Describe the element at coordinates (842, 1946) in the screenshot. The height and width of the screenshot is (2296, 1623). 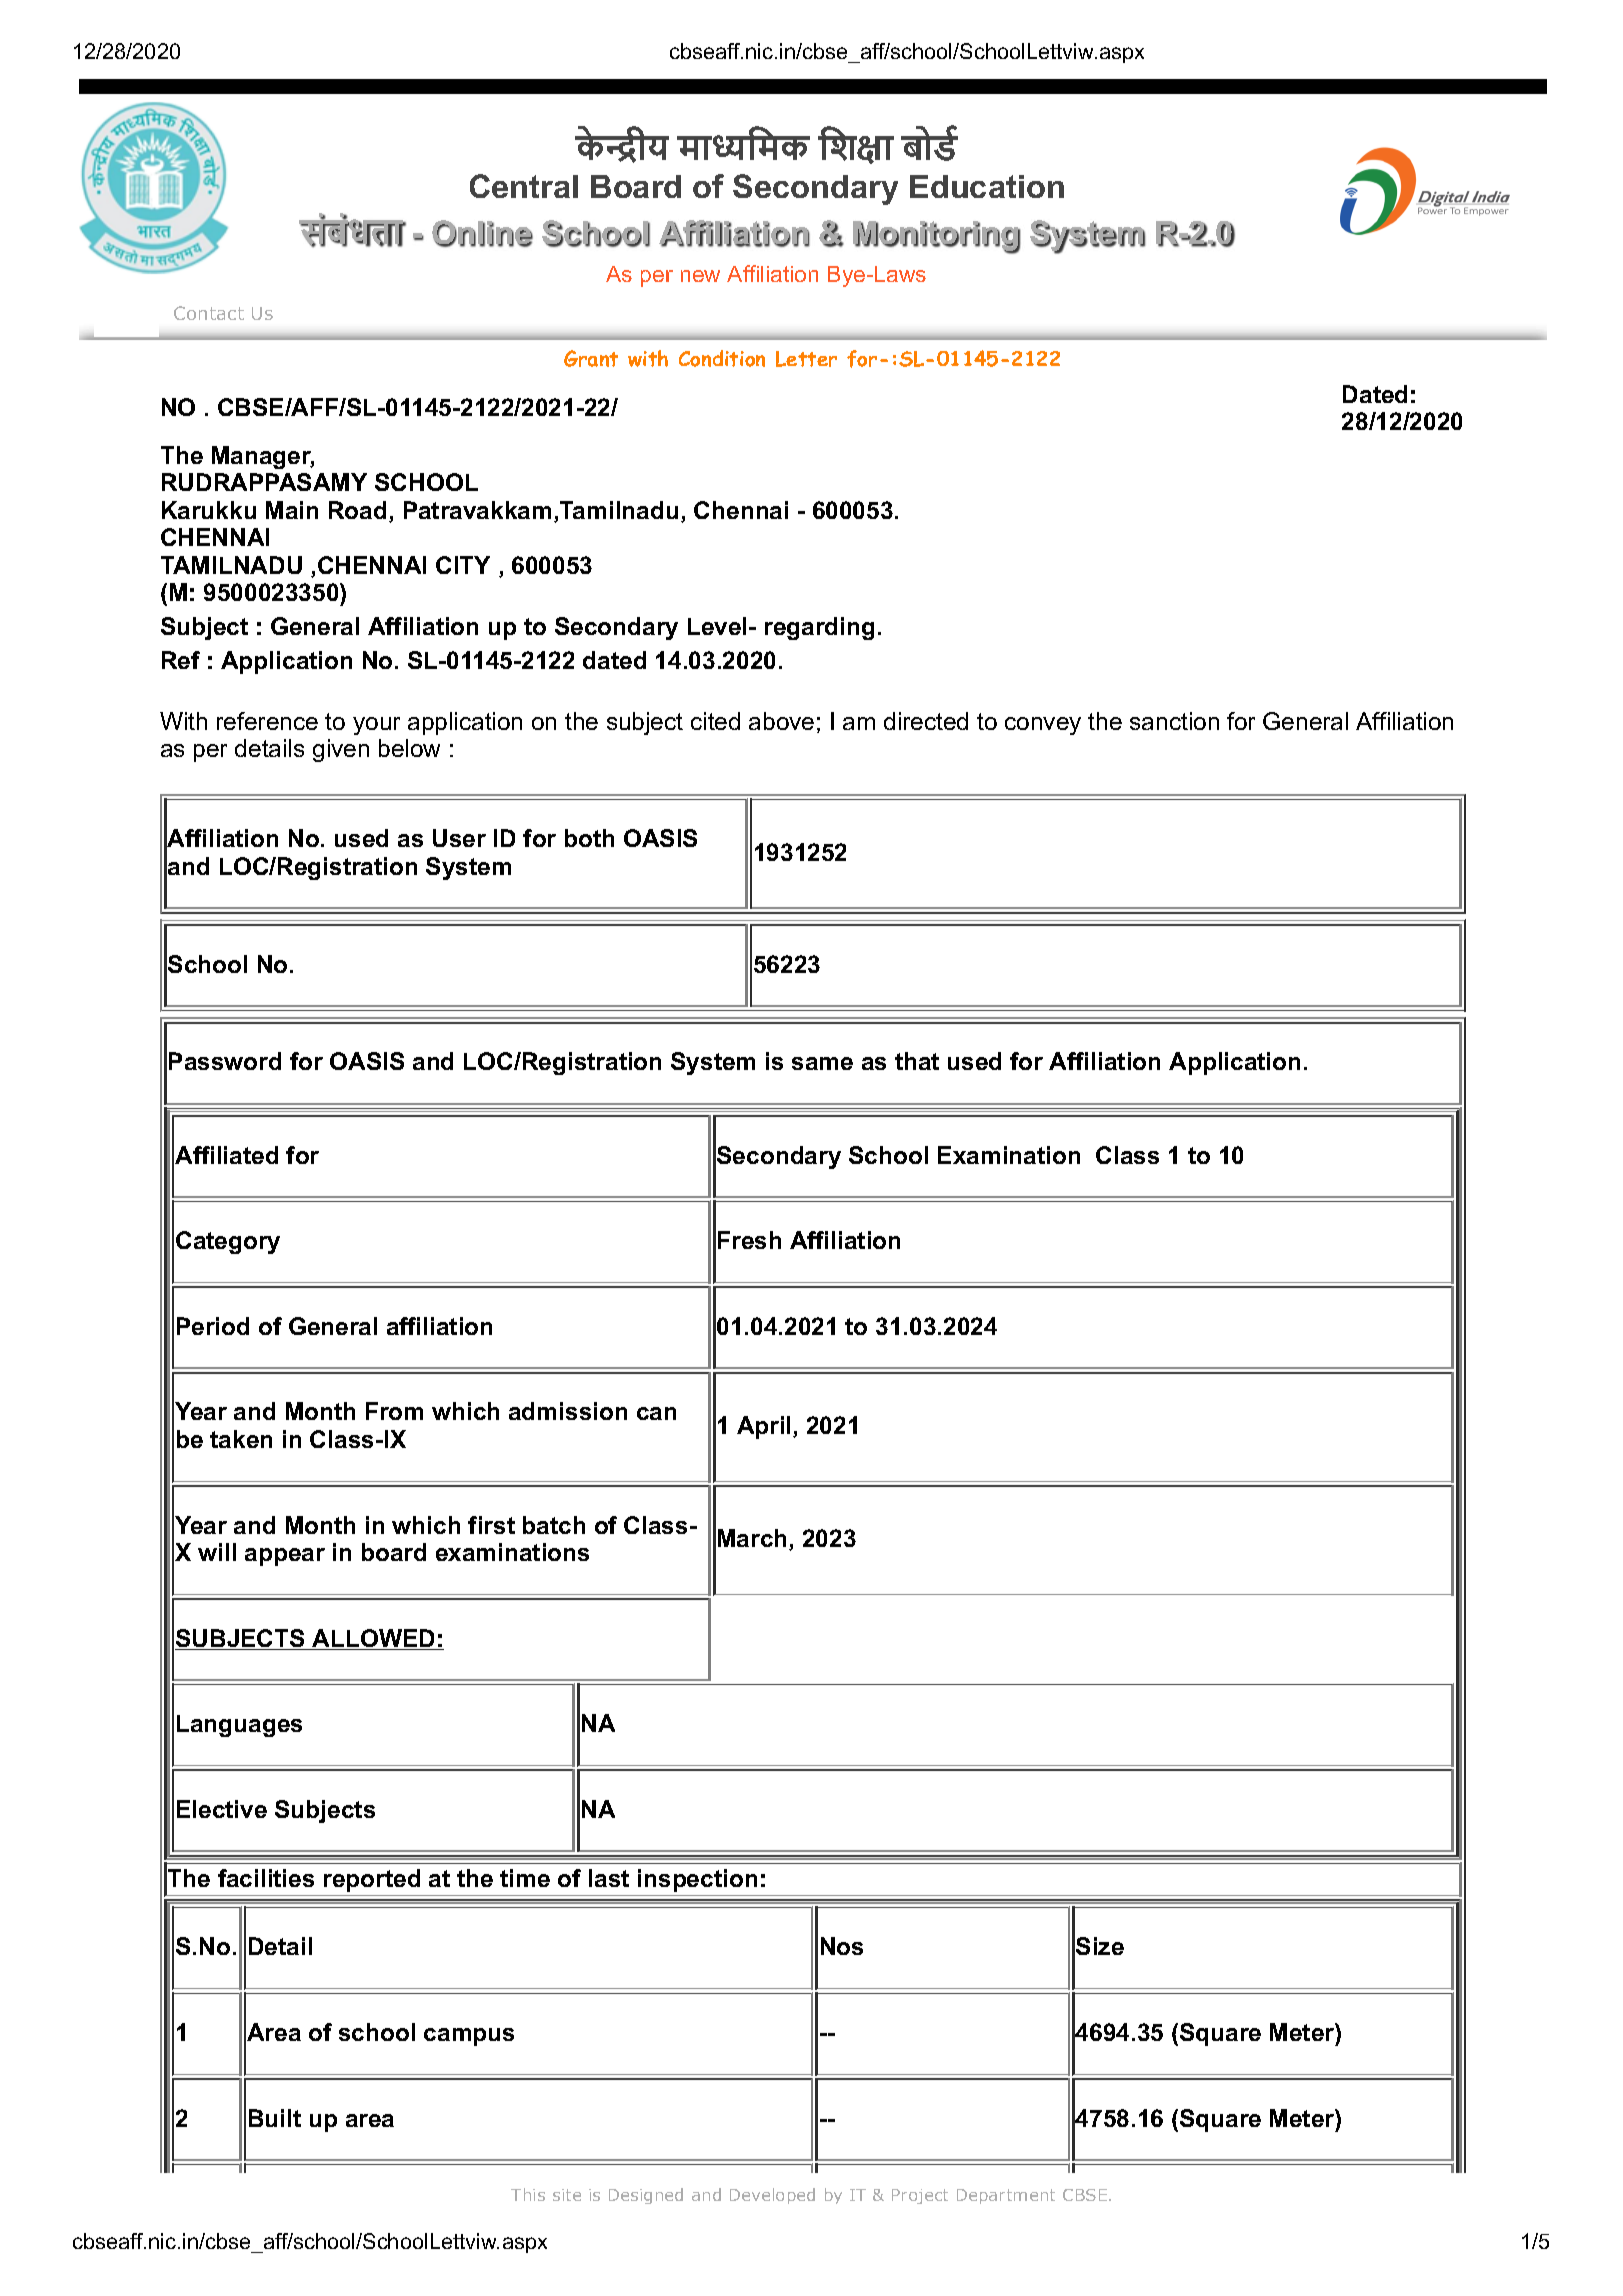
I see `Nos` at that location.
